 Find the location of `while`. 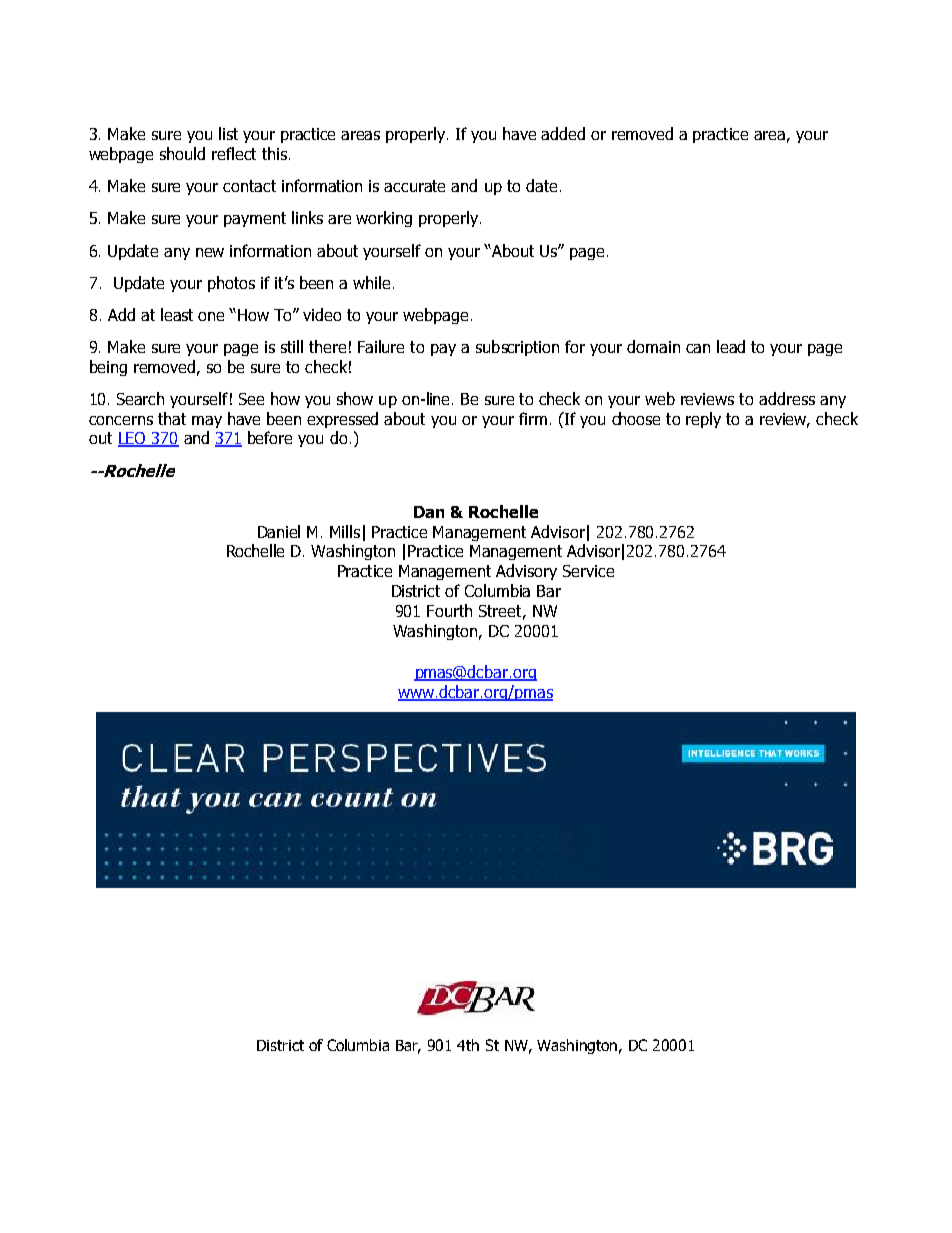

while is located at coordinates (371, 282).
